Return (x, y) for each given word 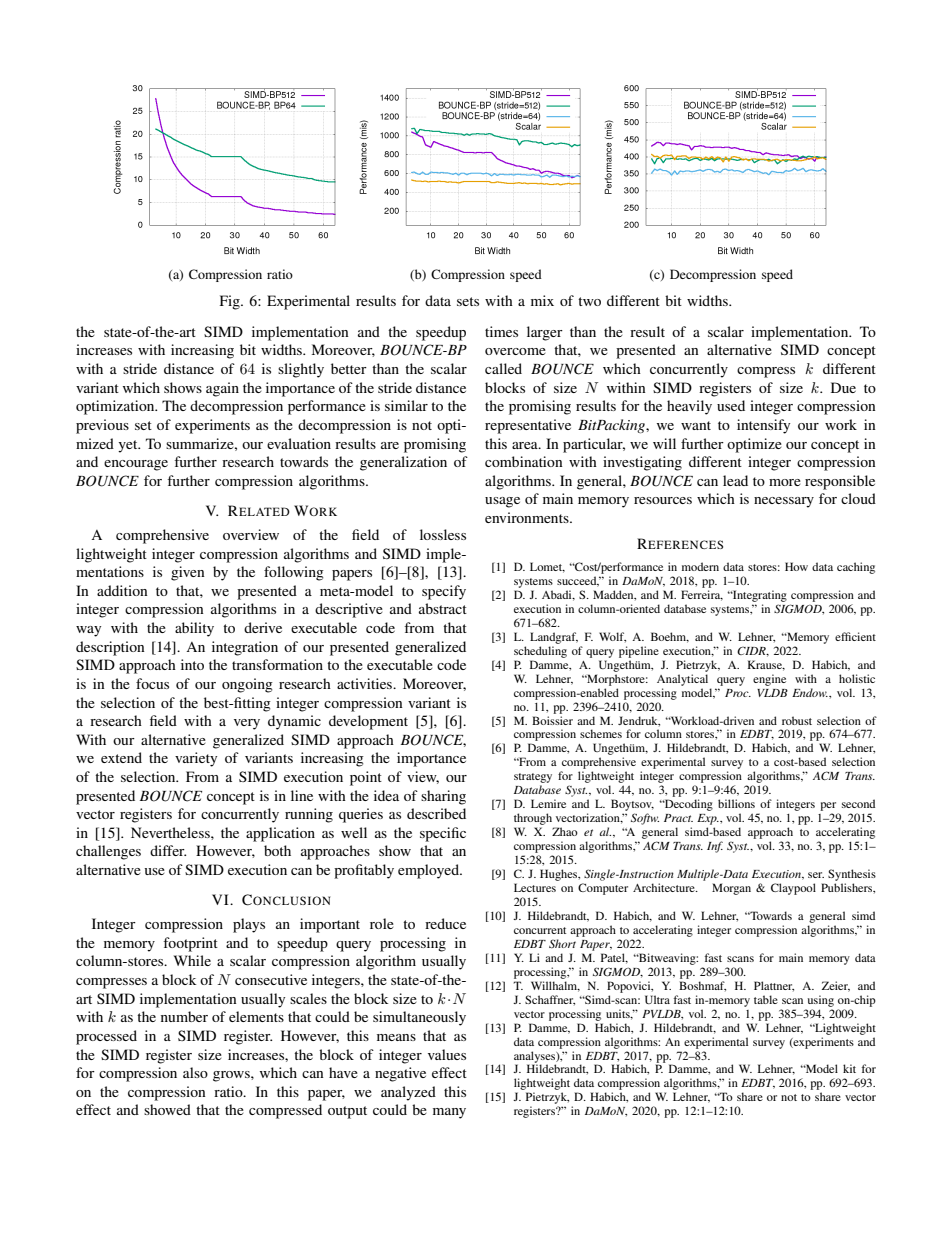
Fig (231, 302)
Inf (715, 847)
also (195, 1072)
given (188, 573)
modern (700, 566)
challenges (108, 852)
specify (444, 592)
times (501, 331)
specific (443, 834)
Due (843, 387)
